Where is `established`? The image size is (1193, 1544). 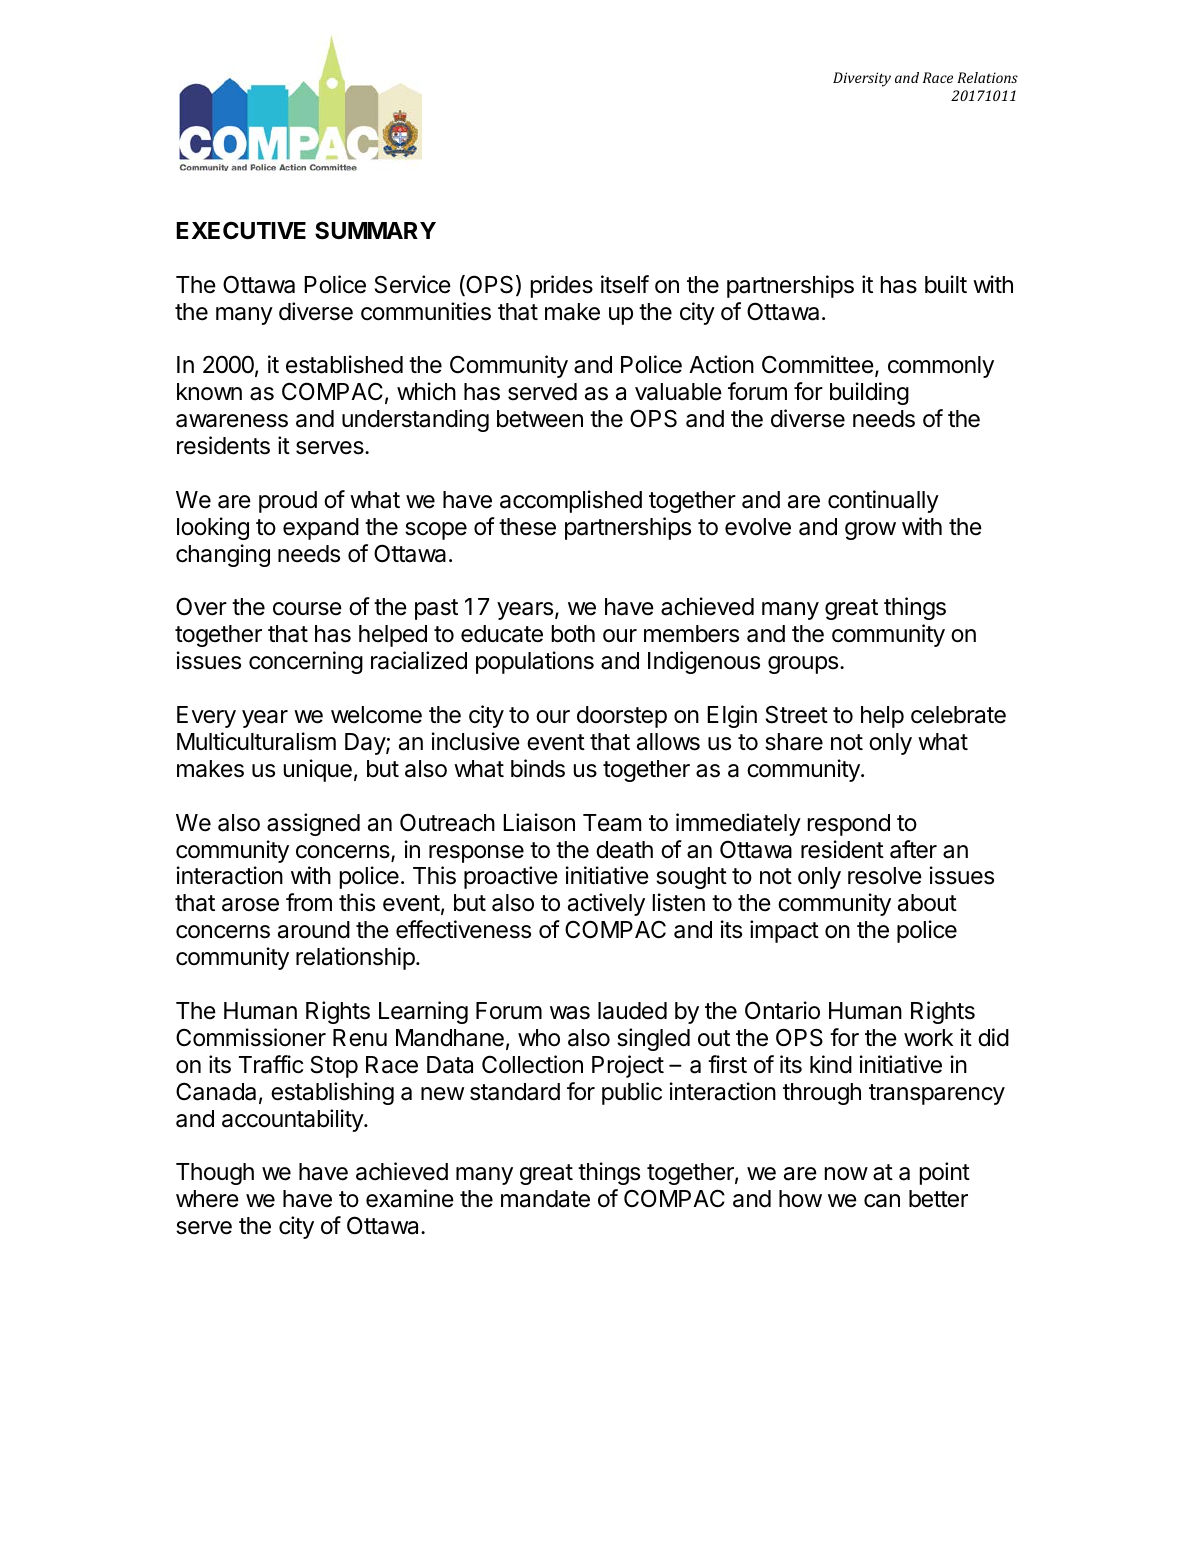
established is located at coordinates (344, 364).
